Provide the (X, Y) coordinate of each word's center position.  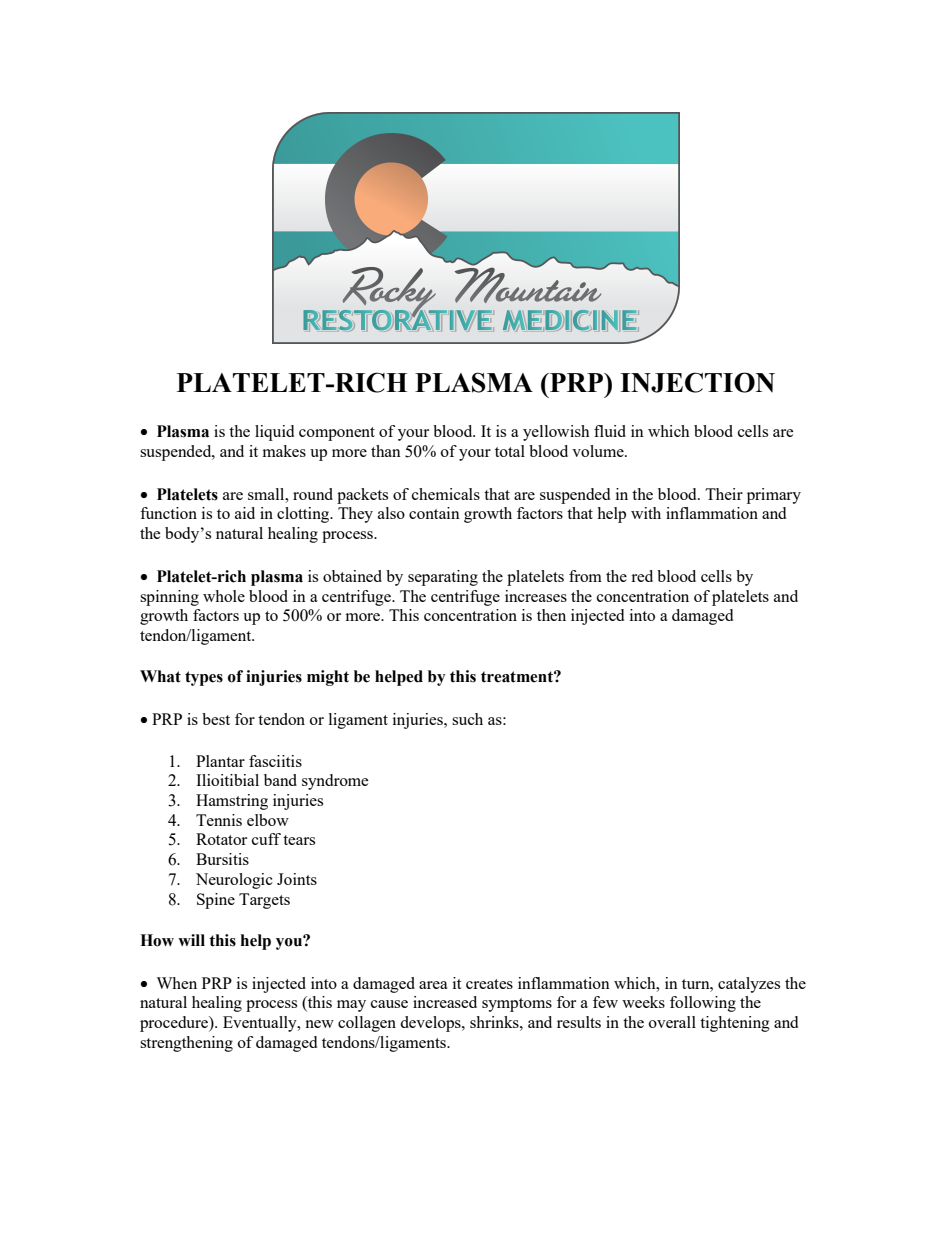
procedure (175, 1024)
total (510, 451)
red (642, 576)
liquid (274, 433)
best (216, 719)
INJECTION (697, 382)
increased (445, 1002)
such (467, 719)
